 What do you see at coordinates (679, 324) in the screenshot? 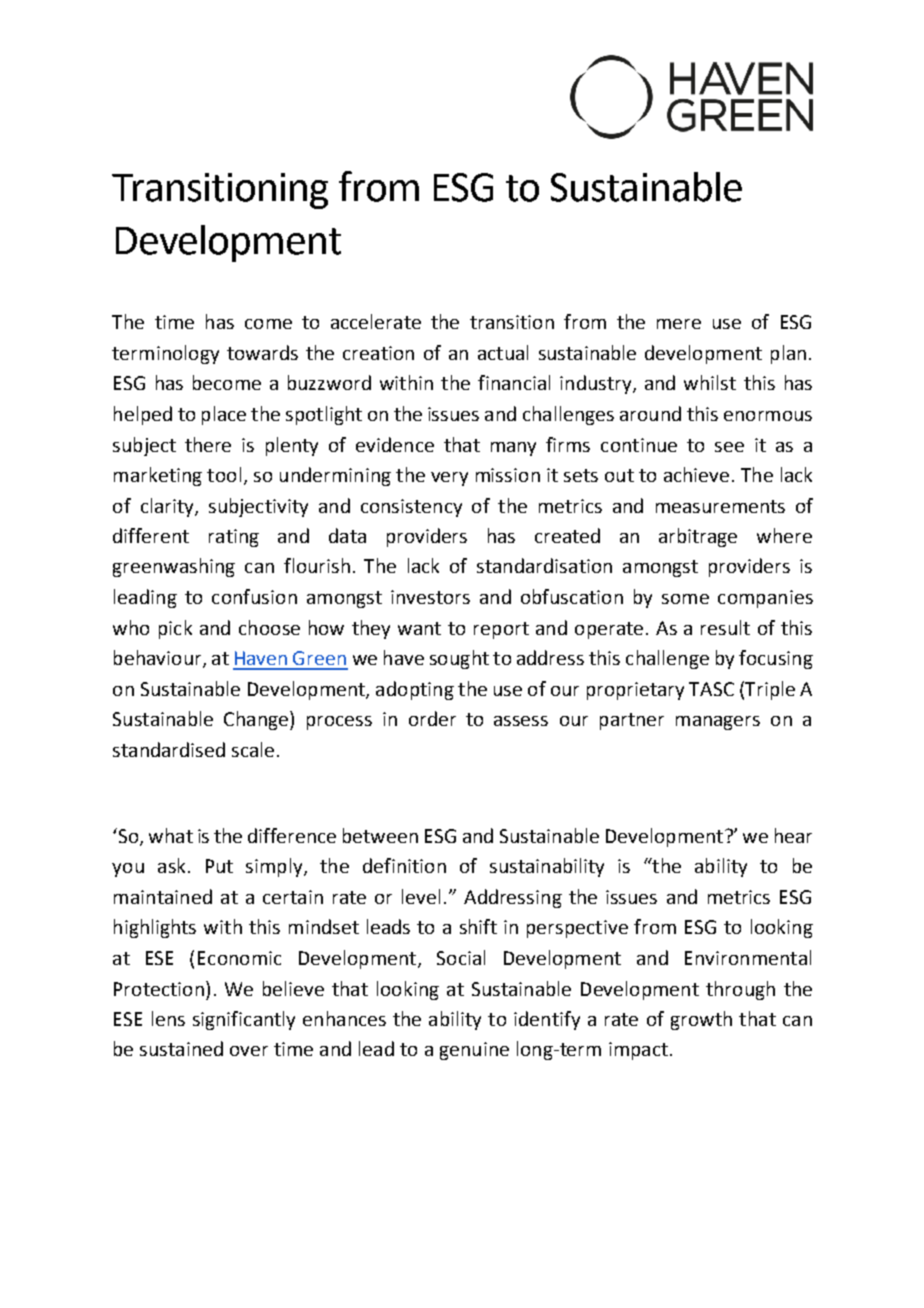
I see `mere` at bounding box center [679, 324].
